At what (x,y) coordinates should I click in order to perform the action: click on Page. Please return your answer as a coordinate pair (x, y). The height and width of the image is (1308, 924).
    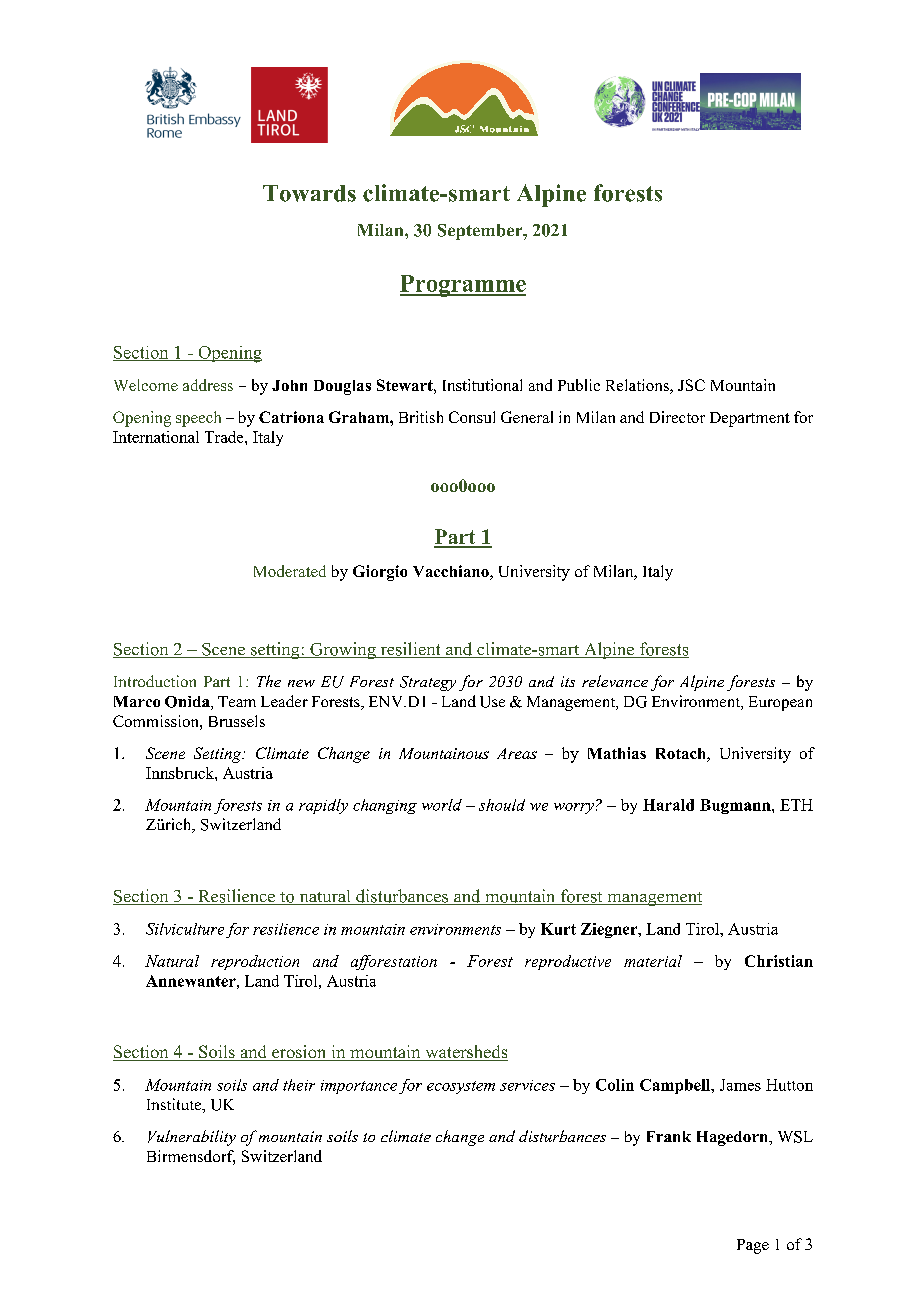
    Looking at the image, I should click on (753, 1246).
